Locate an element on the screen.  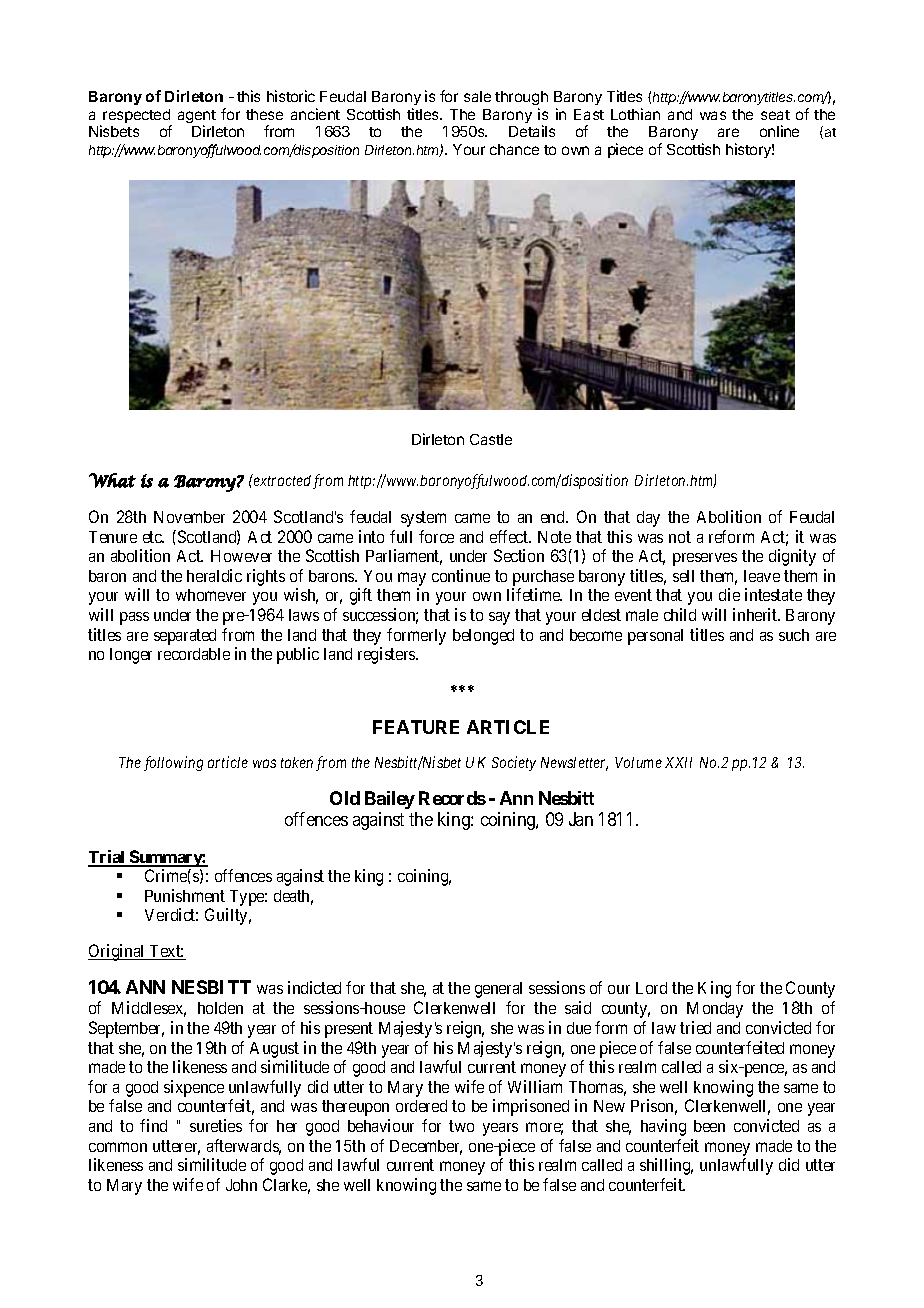
Volume is located at coordinates (638, 762).
